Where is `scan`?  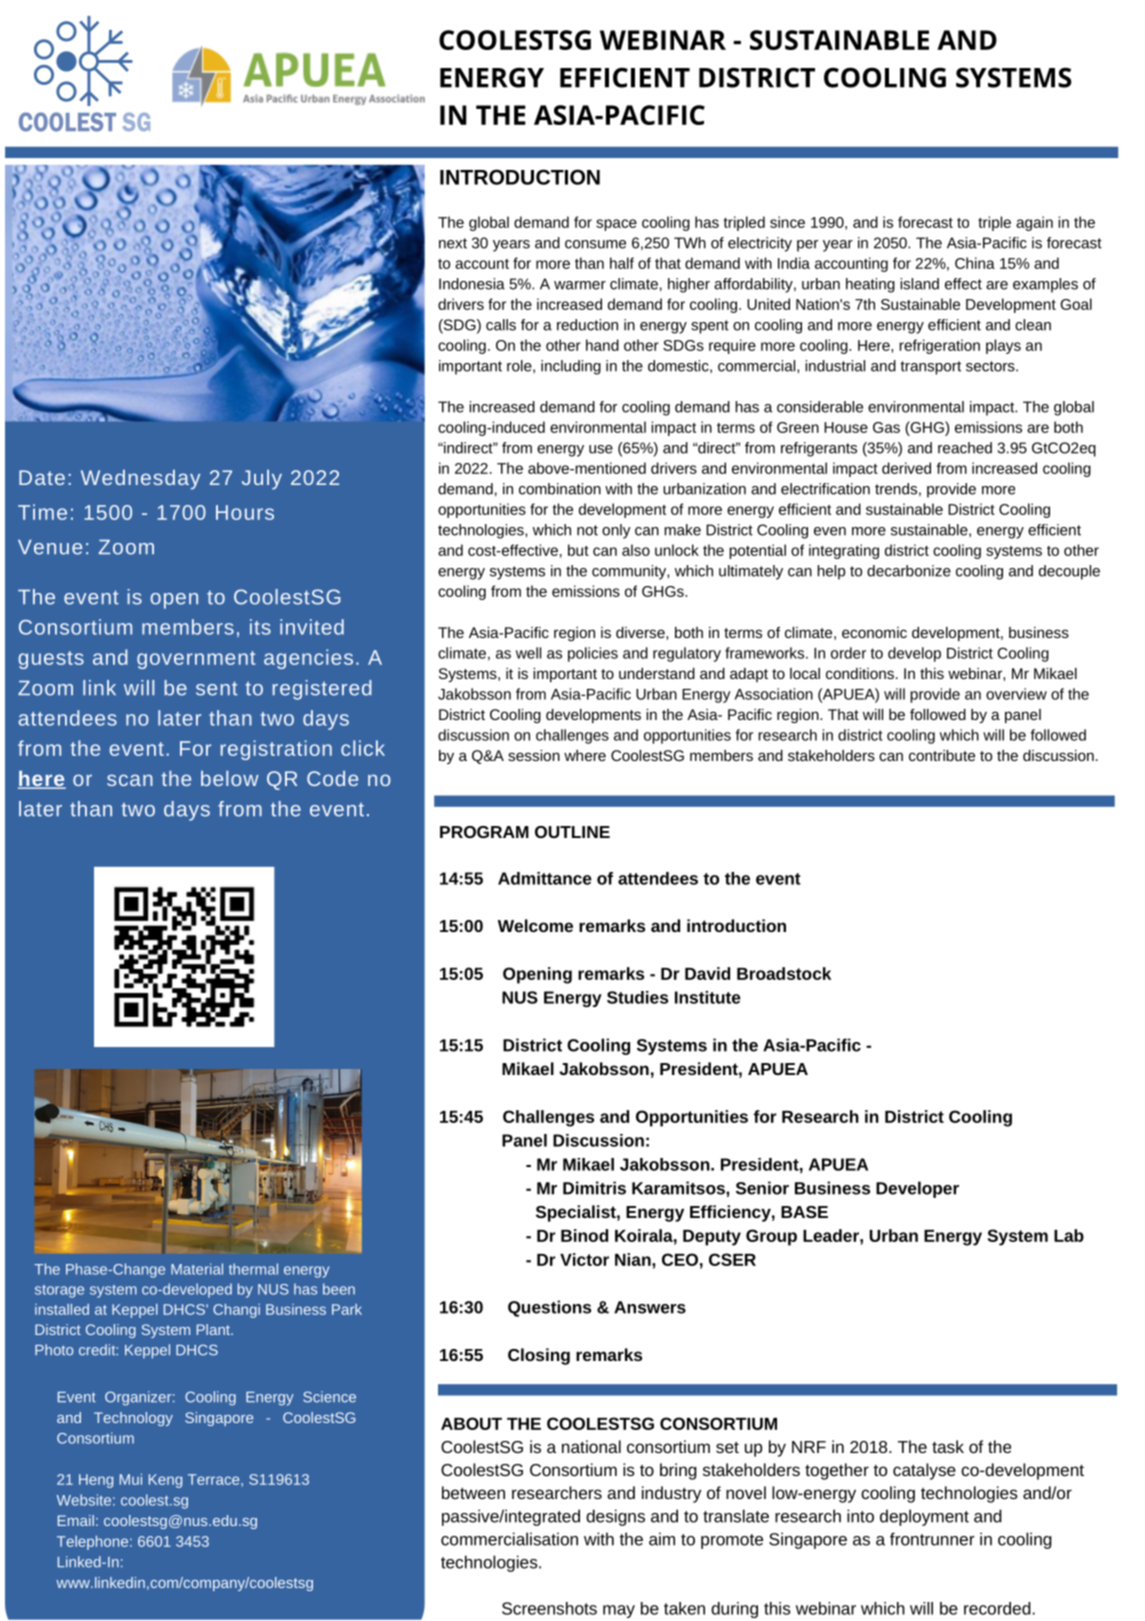
scan is located at coordinates (130, 780).
